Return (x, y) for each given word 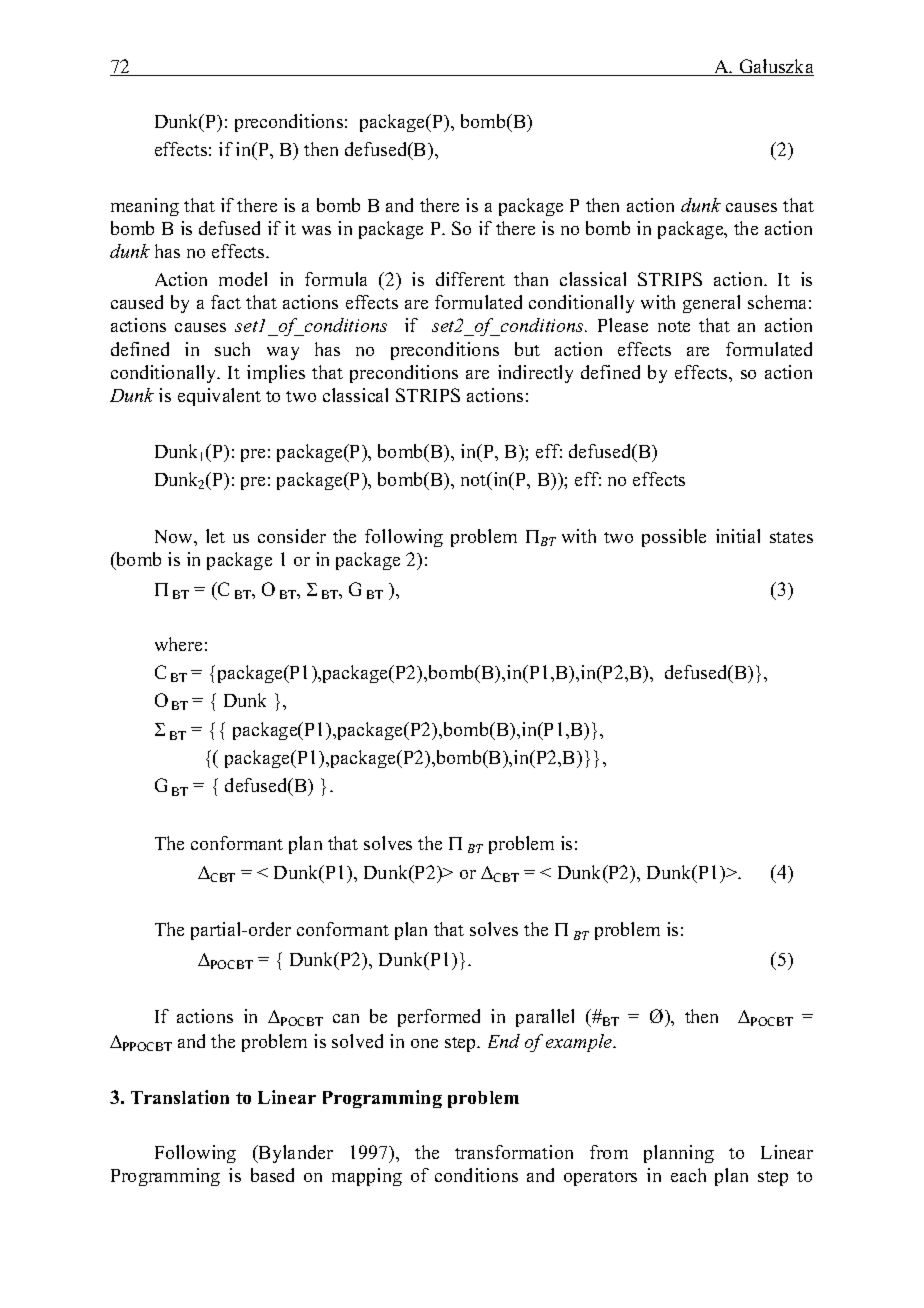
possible (674, 538)
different (470, 279)
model (243, 279)
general (711, 304)
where (178, 644)
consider (292, 536)
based (272, 1175)
